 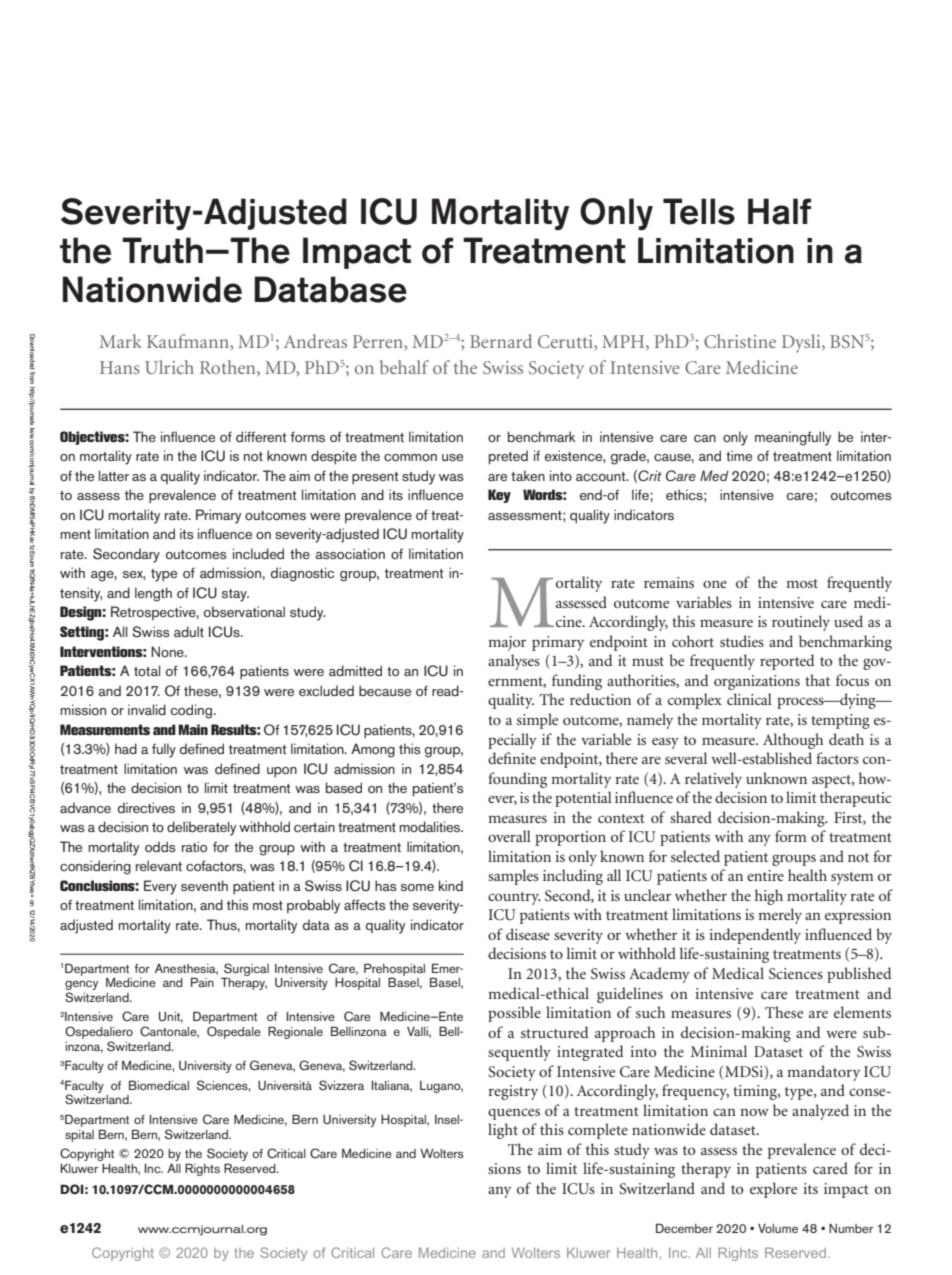 What do you see at coordinates (431, 826) in the screenshot?
I see `modalities` at bounding box center [431, 826].
